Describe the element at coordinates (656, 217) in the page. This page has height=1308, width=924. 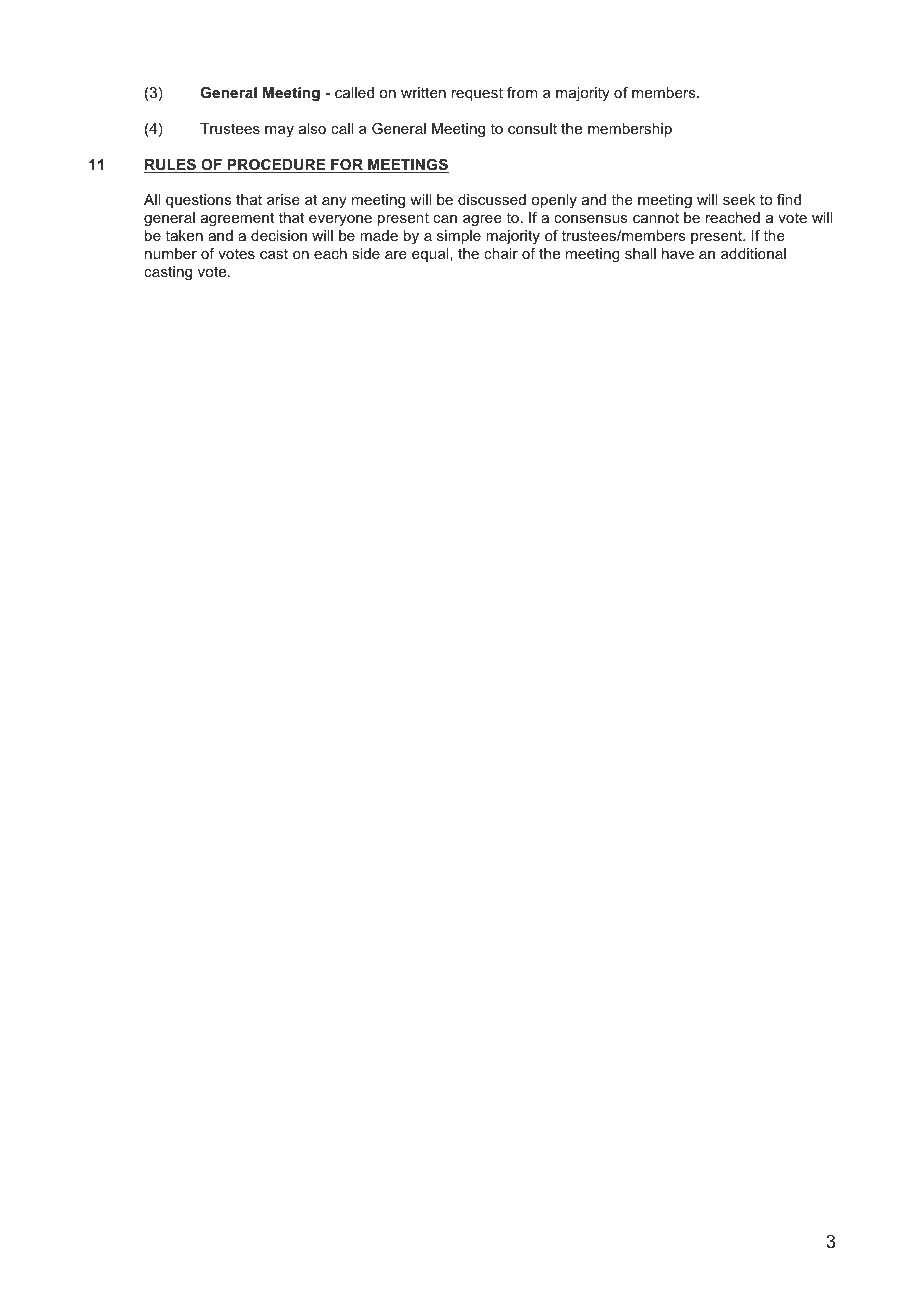
I see `cannot` at that location.
